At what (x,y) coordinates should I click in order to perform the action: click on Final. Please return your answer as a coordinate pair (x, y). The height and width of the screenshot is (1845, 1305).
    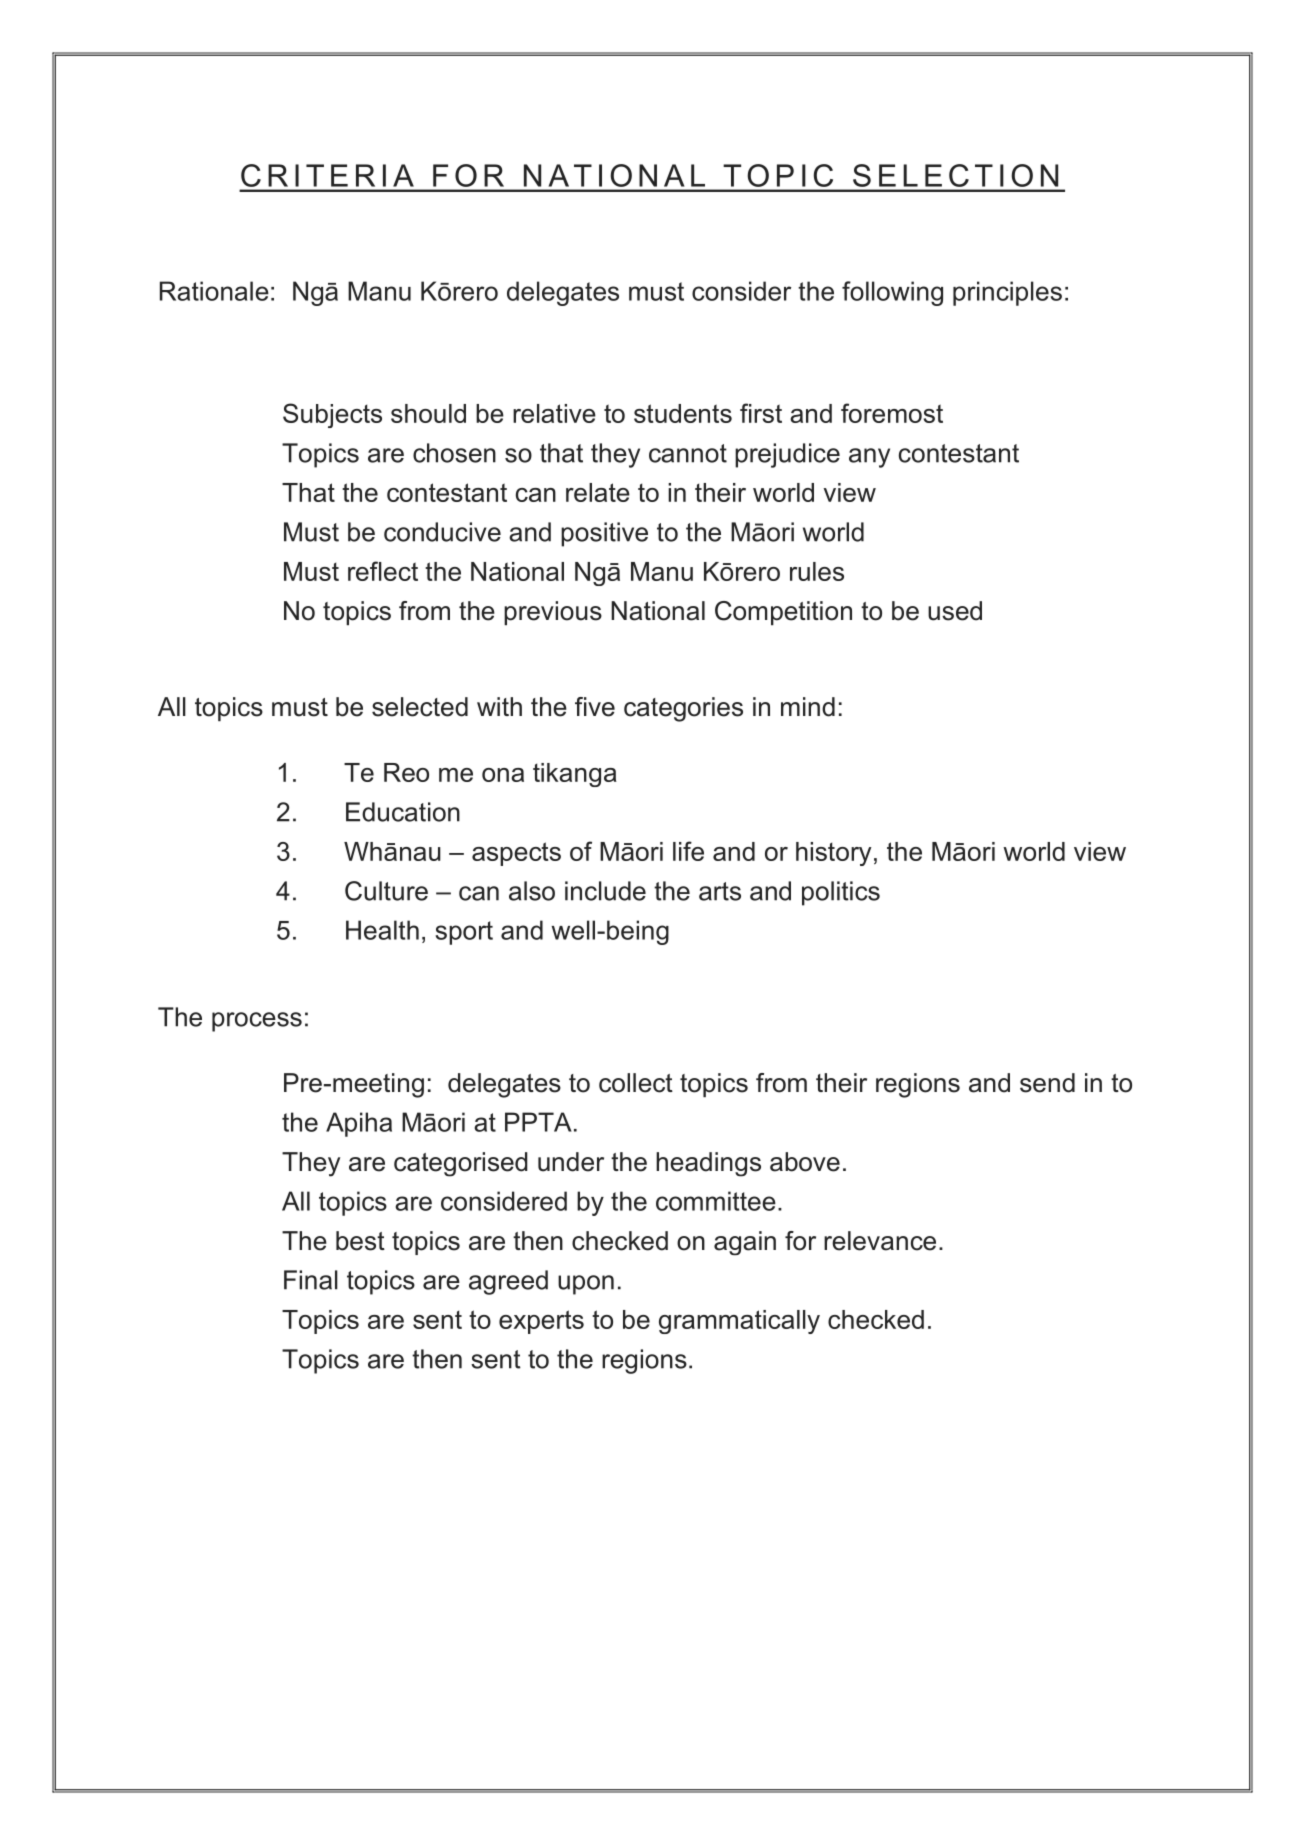
    Looking at the image, I should click on (311, 1280).
